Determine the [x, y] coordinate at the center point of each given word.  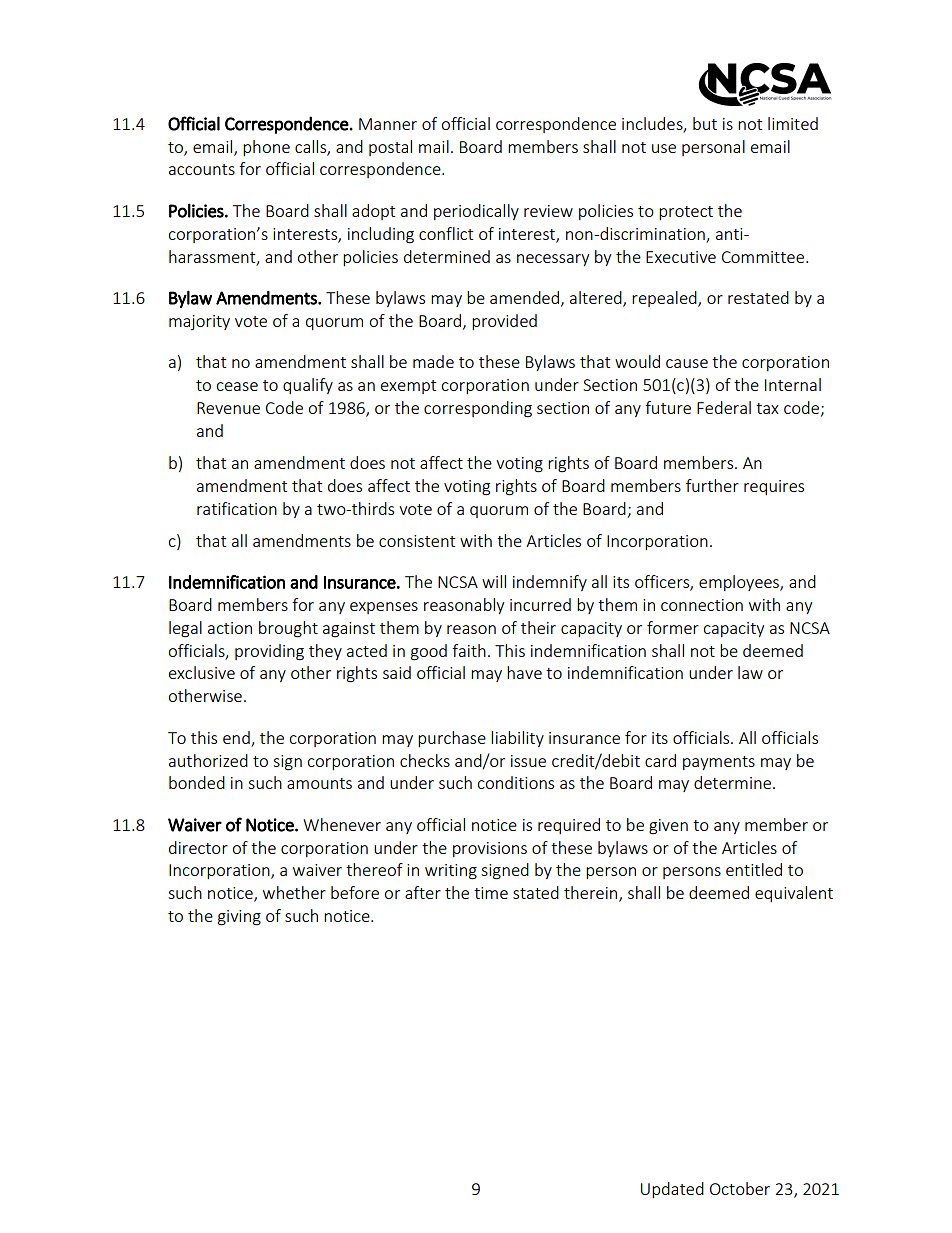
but [705, 123]
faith [469, 650]
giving [239, 918]
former [673, 627]
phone [266, 148]
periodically [476, 212]
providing [269, 652]
